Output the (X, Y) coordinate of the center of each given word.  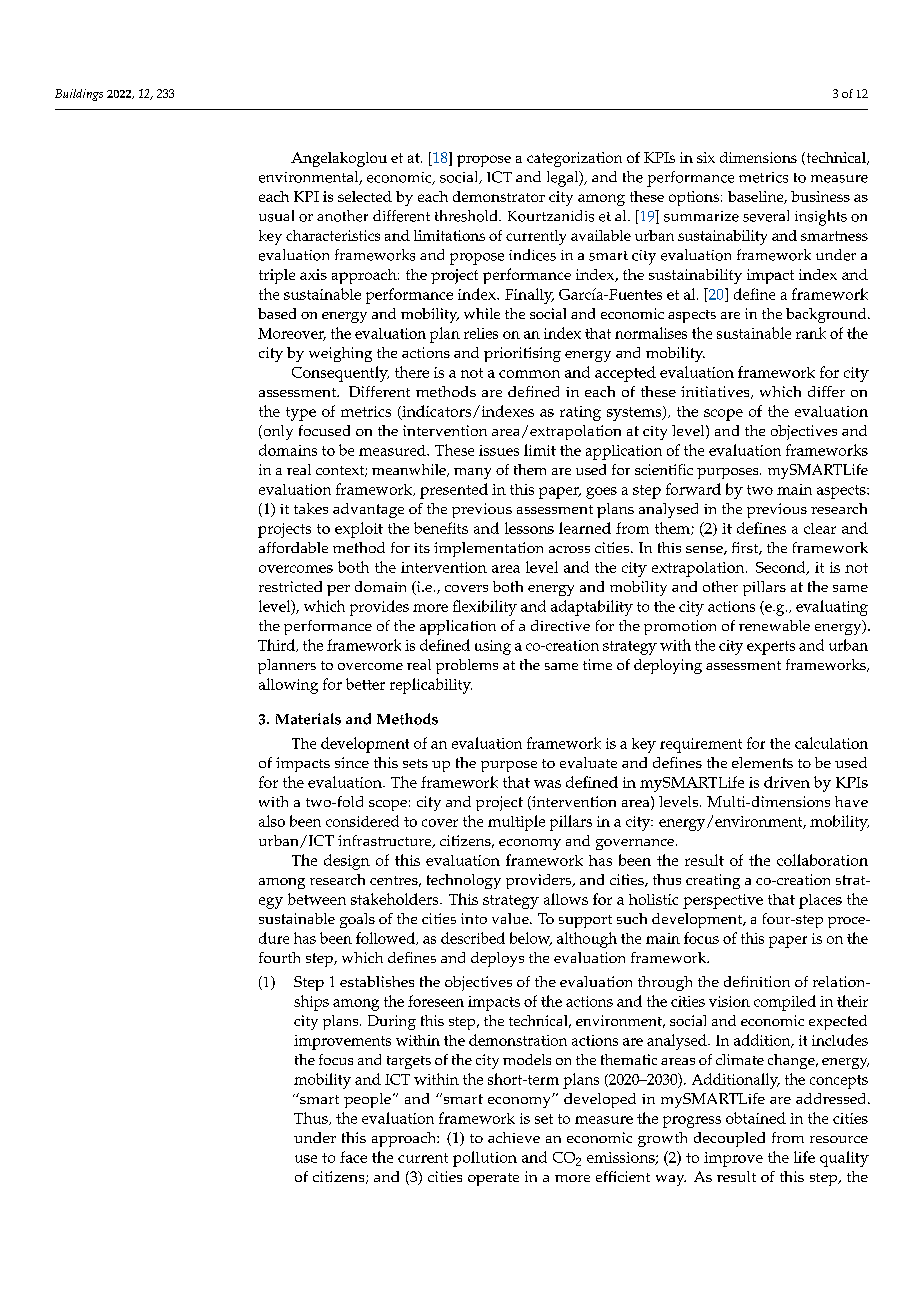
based (277, 313)
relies (481, 333)
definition (757, 981)
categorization (574, 159)
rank (811, 333)
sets (415, 763)
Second (782, 568)
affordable (293, 547)
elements (762, 762)
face (353, 1157)
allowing (288, 686)
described (473, 938)
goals (357, 920)
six (706, 157)
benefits (441, 528)
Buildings (79, 95)
